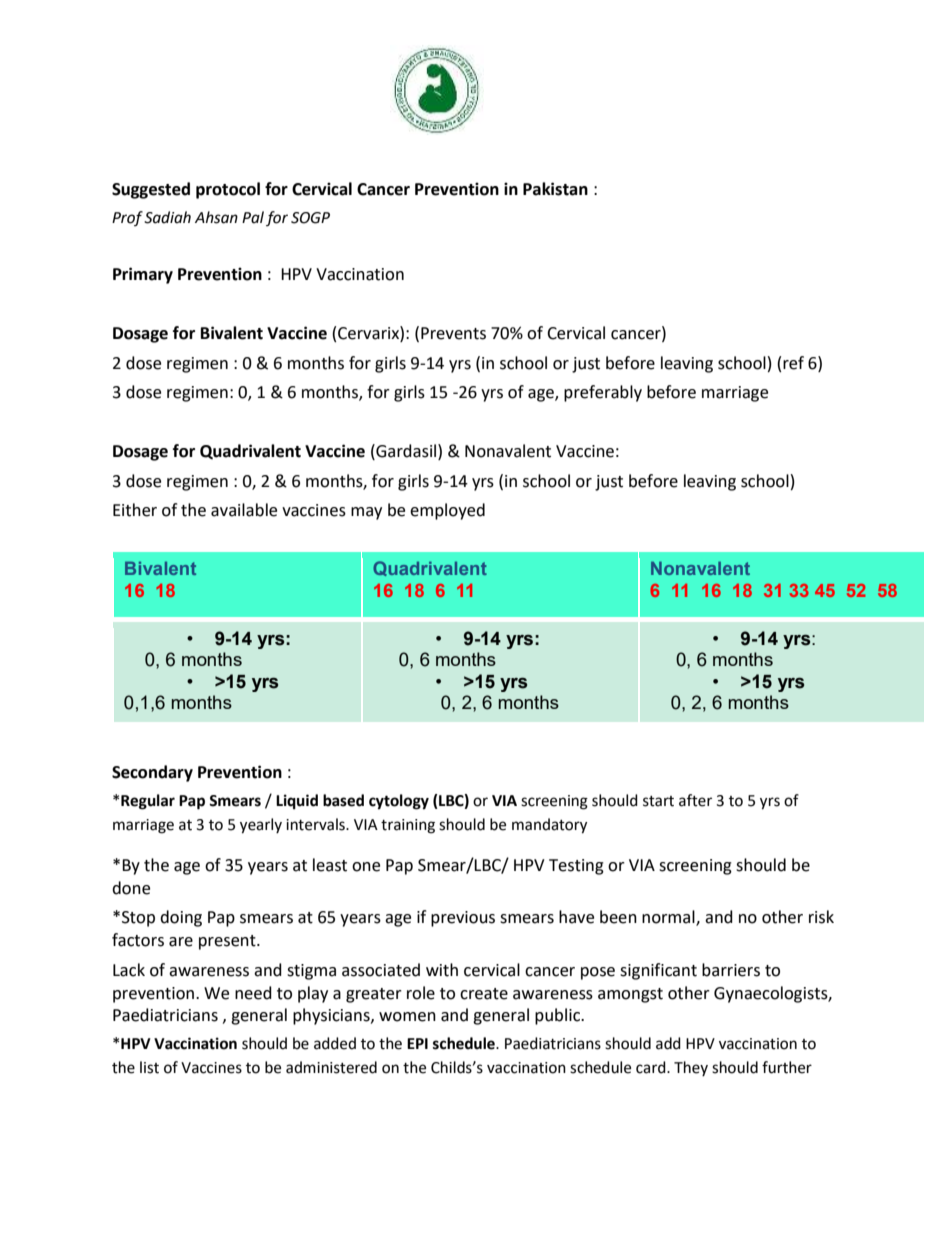 This screenshot has height=1233, width=952. What do you see at coordinates (603, 393) in the screenshot?
I see `preferably` at bounding box center [603, 393].
